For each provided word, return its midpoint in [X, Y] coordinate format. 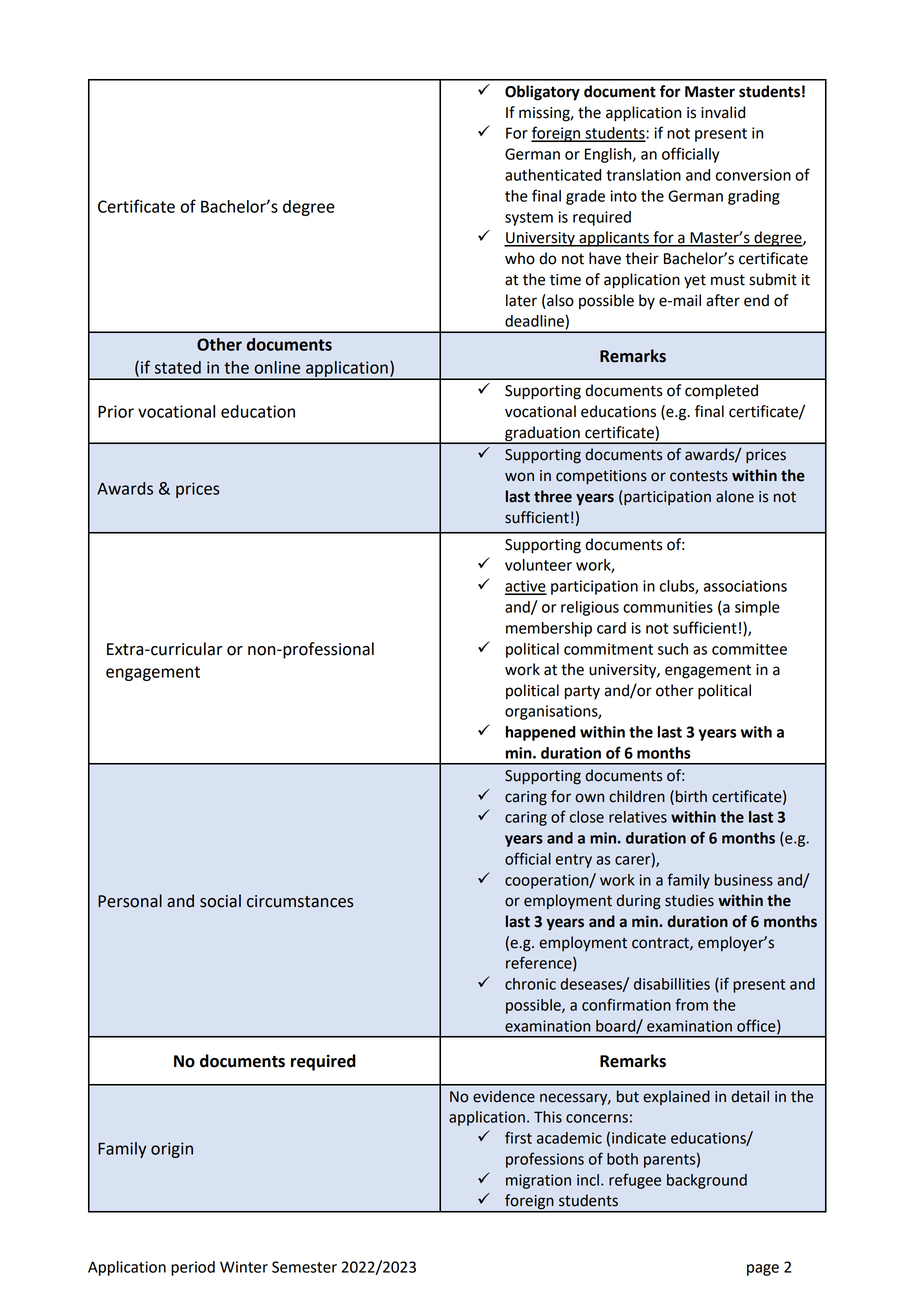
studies [689, 900]
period [193, 1268]
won [519, 477]
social [220, 901]
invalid [723, 112]
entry [574, 861]
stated [178, 367]
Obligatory [542, 93]
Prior [116, 411]
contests [699, 476]
